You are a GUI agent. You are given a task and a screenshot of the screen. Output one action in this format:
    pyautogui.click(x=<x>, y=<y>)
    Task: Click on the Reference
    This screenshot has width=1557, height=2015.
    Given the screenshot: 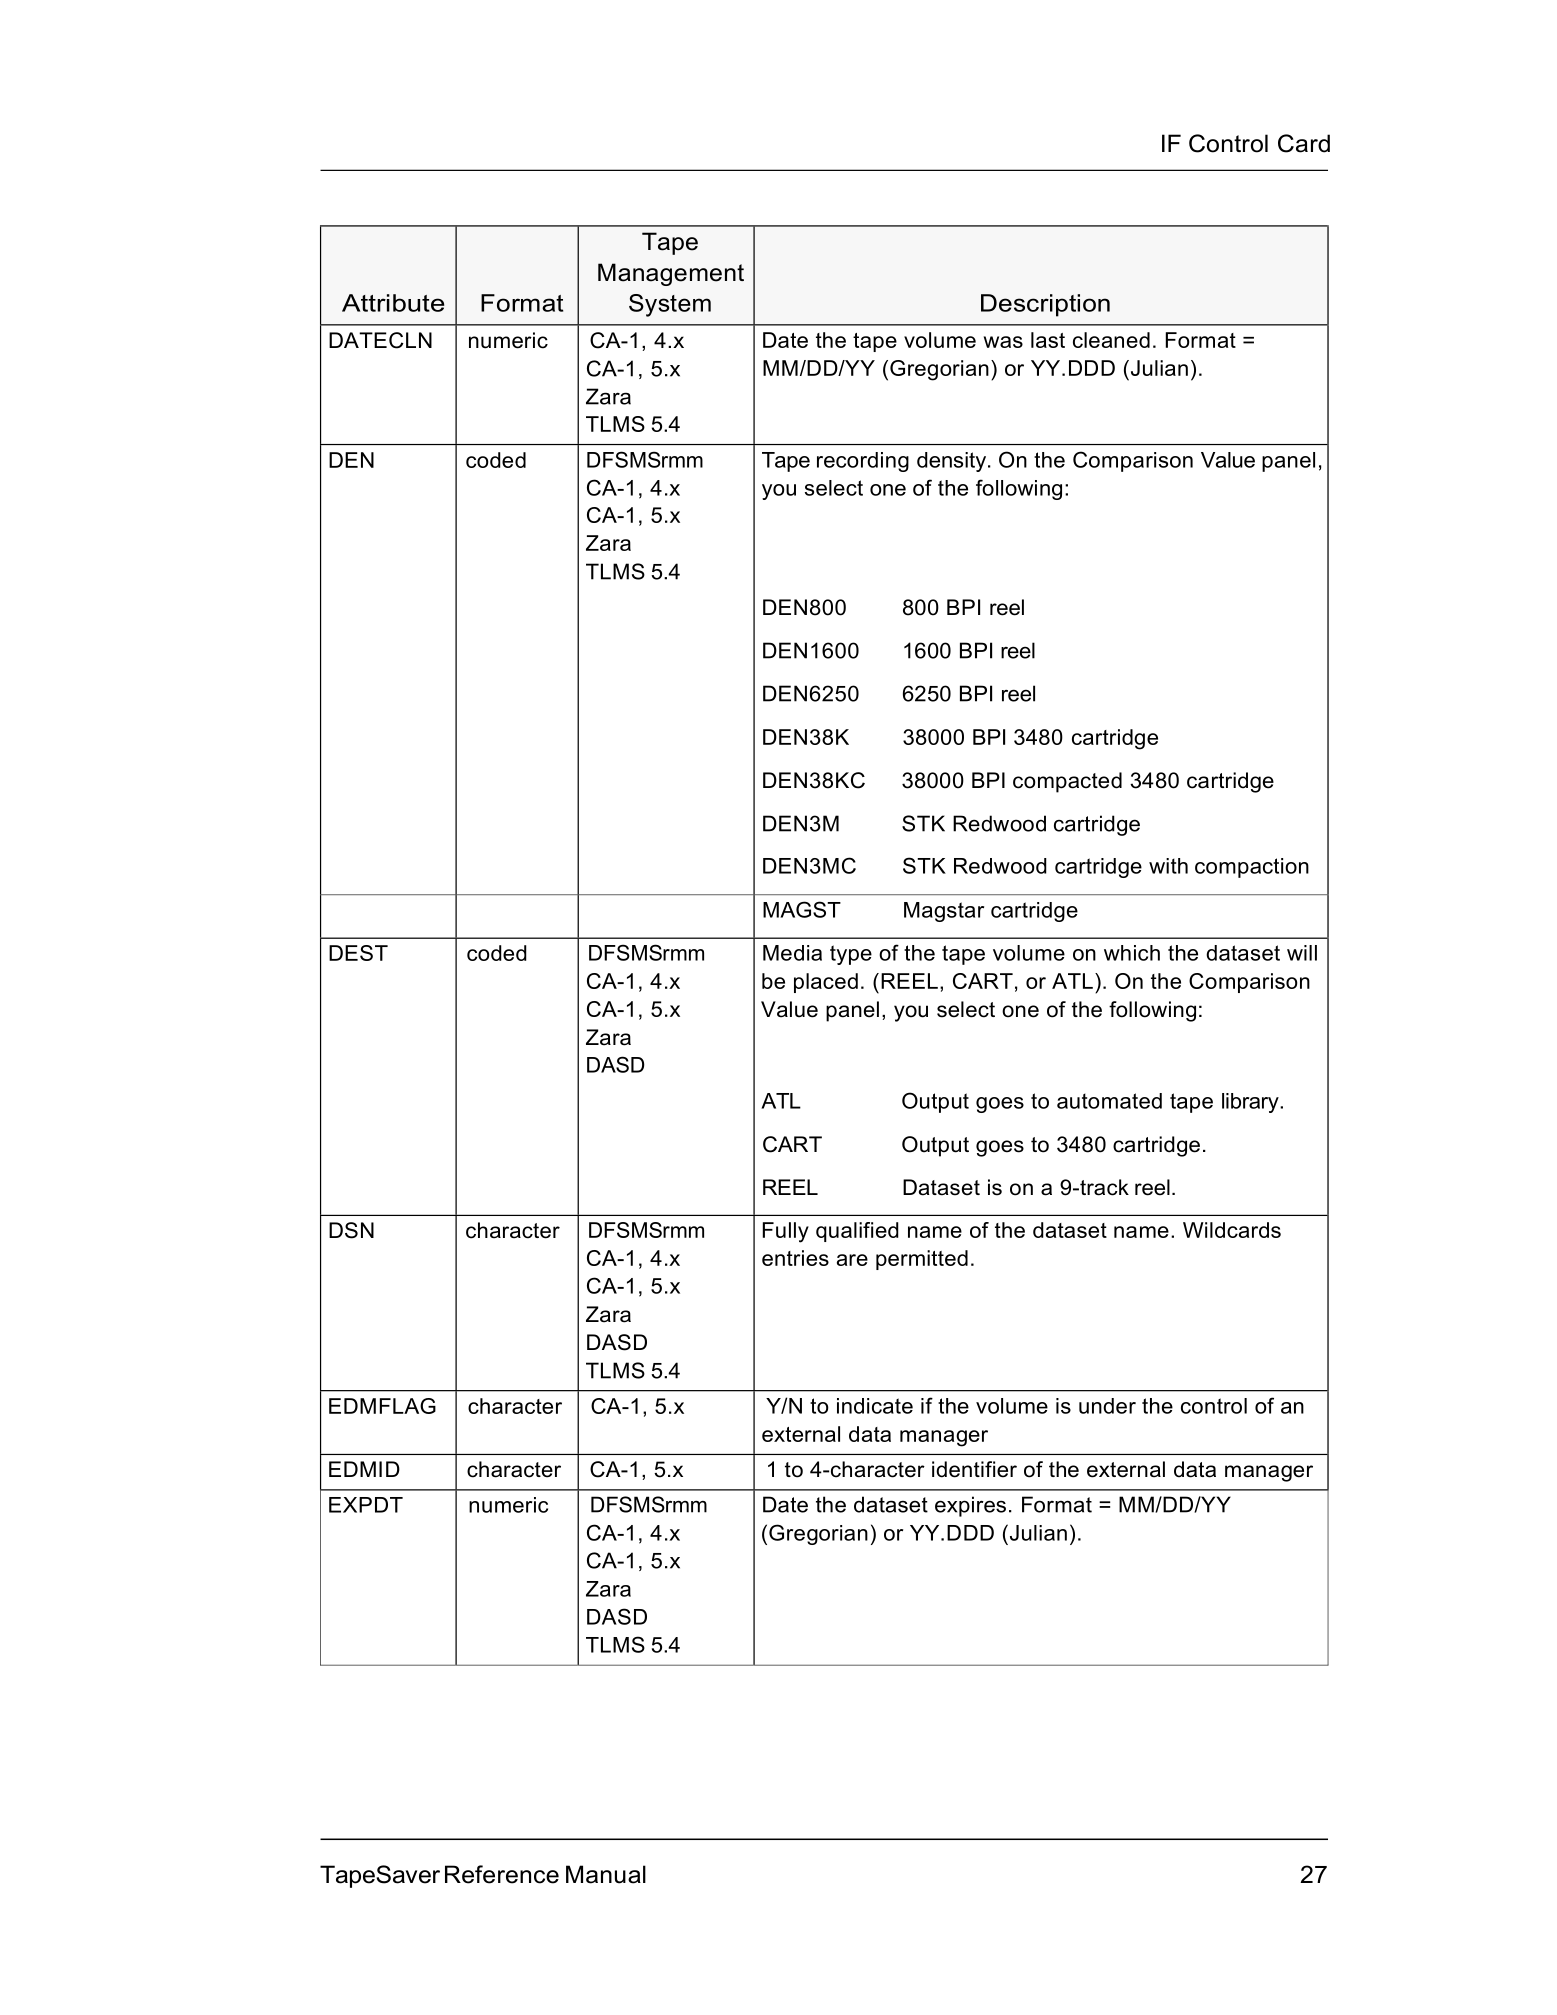 What is the action you would take?
    pyautogui.click(x=502, y=1874)
